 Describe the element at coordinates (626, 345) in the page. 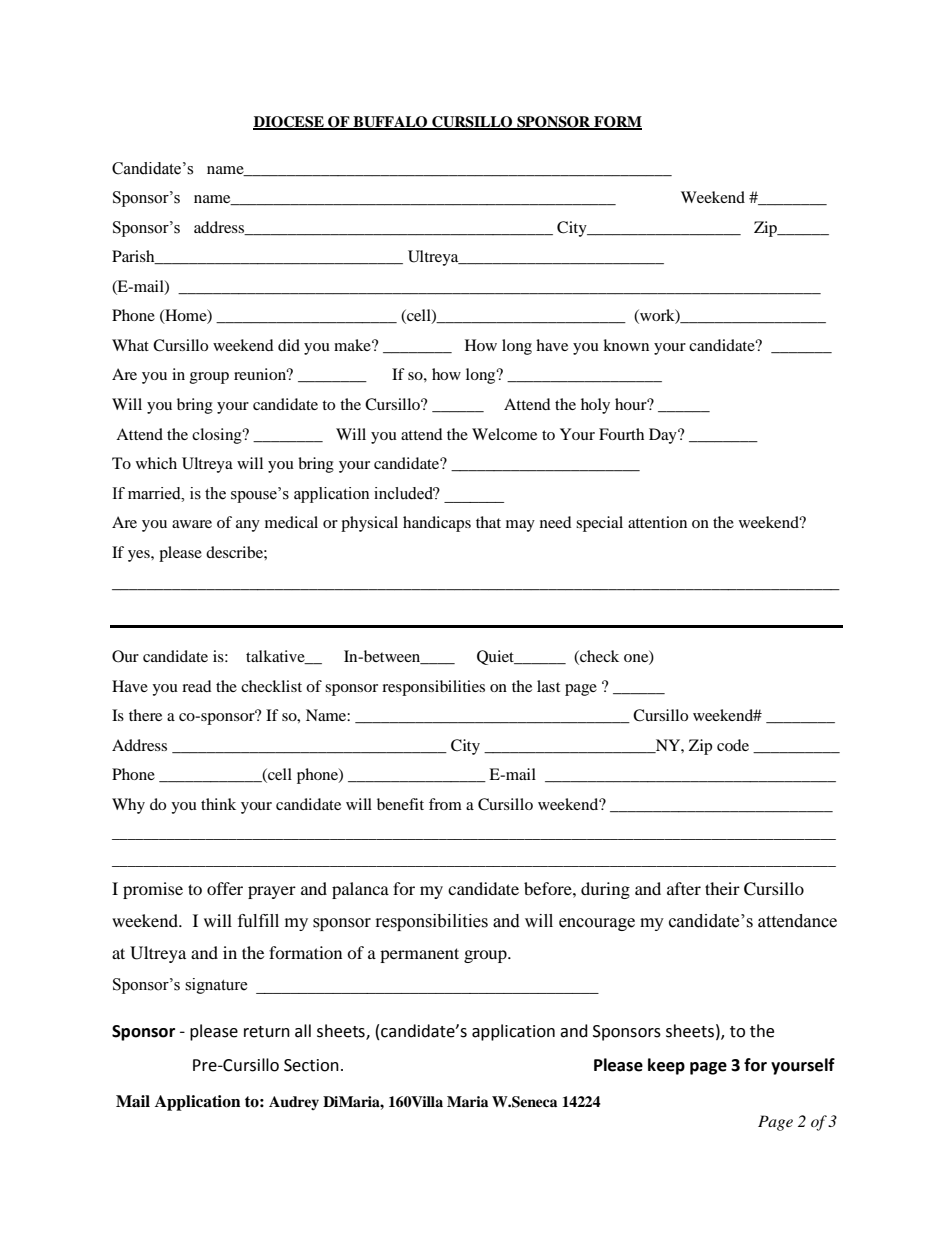

I see `known` at that location.
